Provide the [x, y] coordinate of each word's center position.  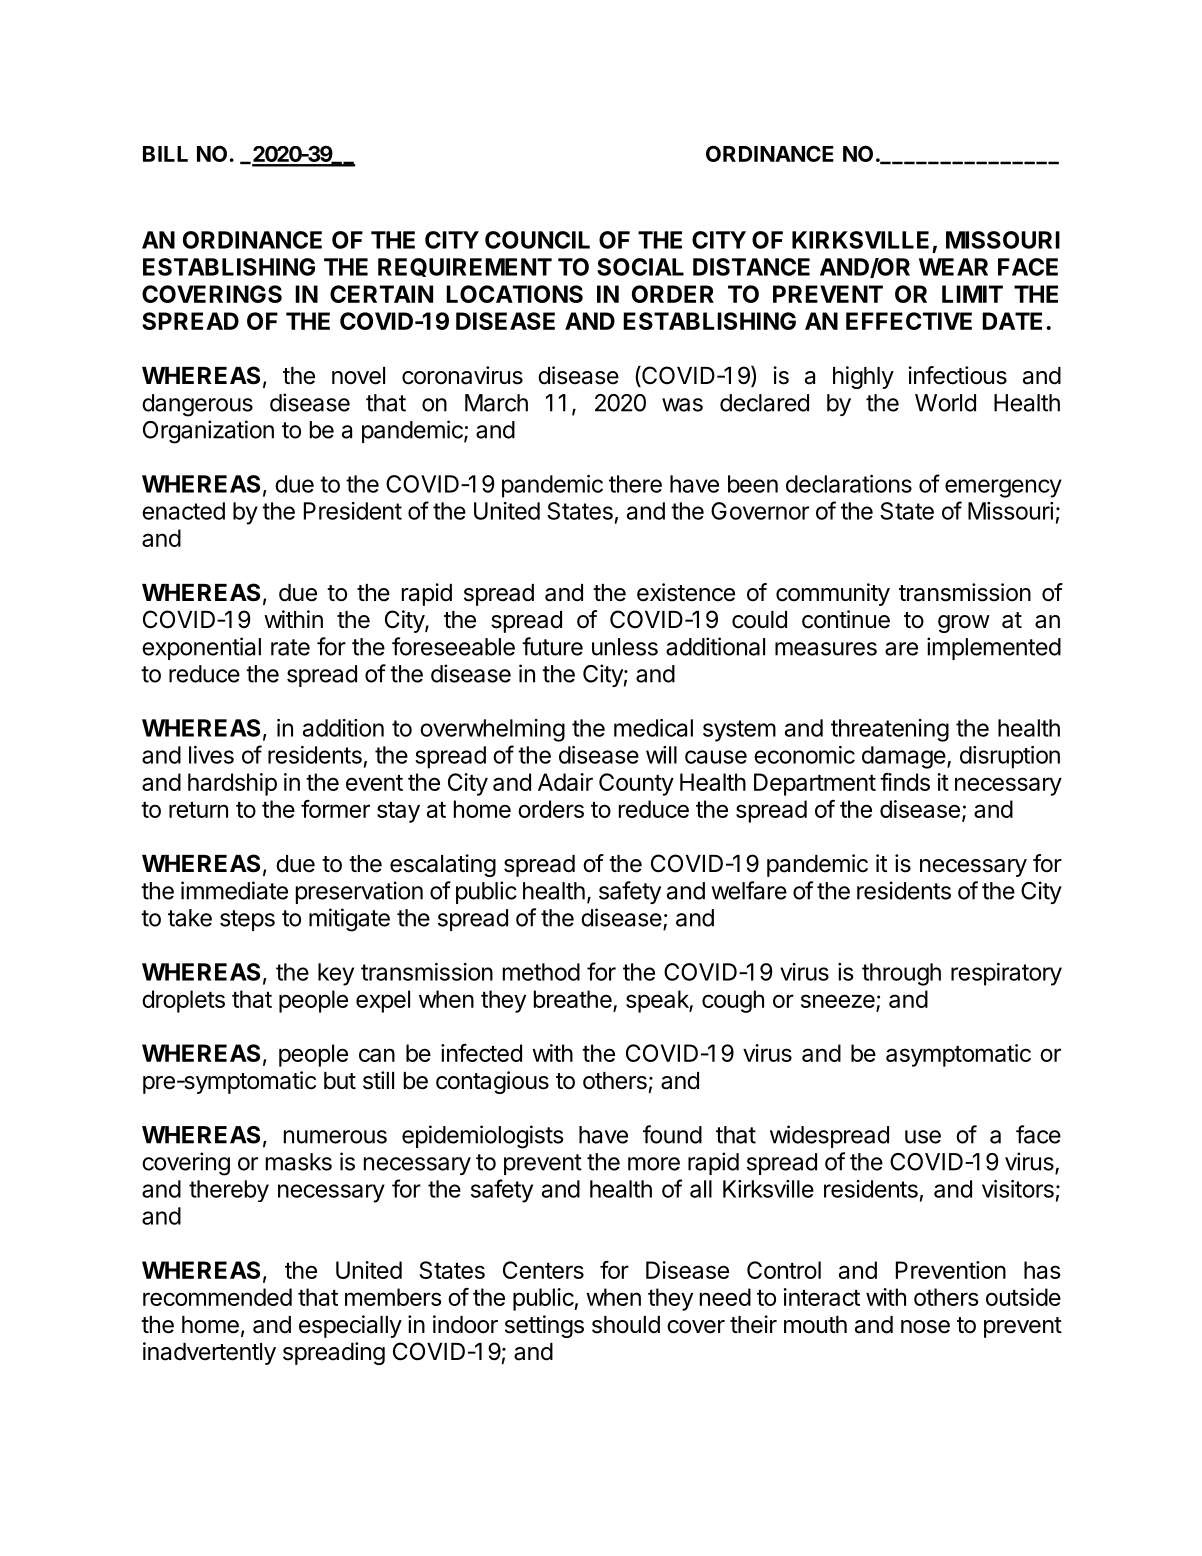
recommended [217, 1297]
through [901, 974]
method [541, 972]
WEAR [953, 267]
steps [247, 920]
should [626, 1325]
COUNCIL [537, 240]
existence [686, 592]
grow [964, 624]
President [353, 511]
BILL [165, 154]
